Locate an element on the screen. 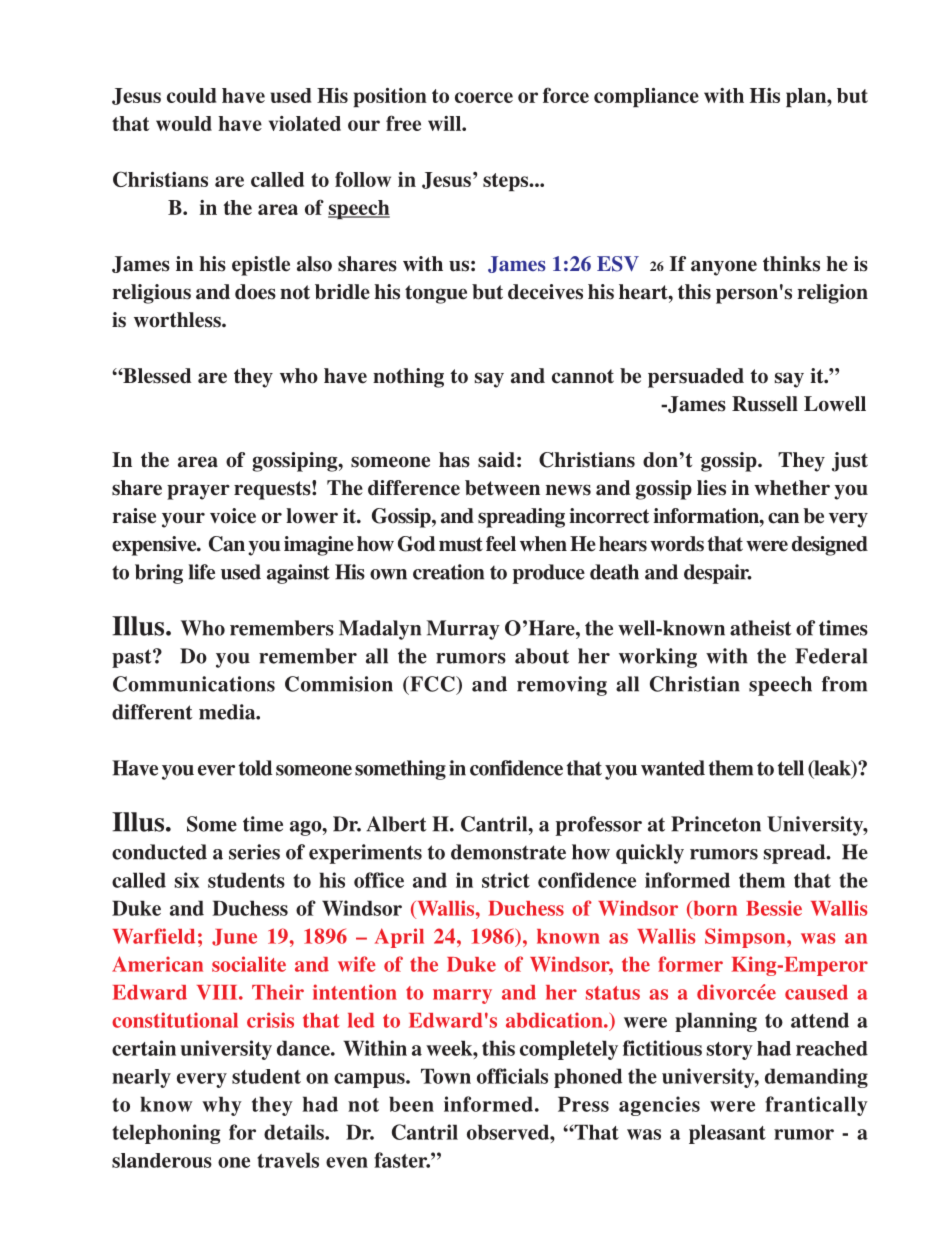 This screenshot has width=952, height=1233. demonstrate is located at coordinates (508, 852).
